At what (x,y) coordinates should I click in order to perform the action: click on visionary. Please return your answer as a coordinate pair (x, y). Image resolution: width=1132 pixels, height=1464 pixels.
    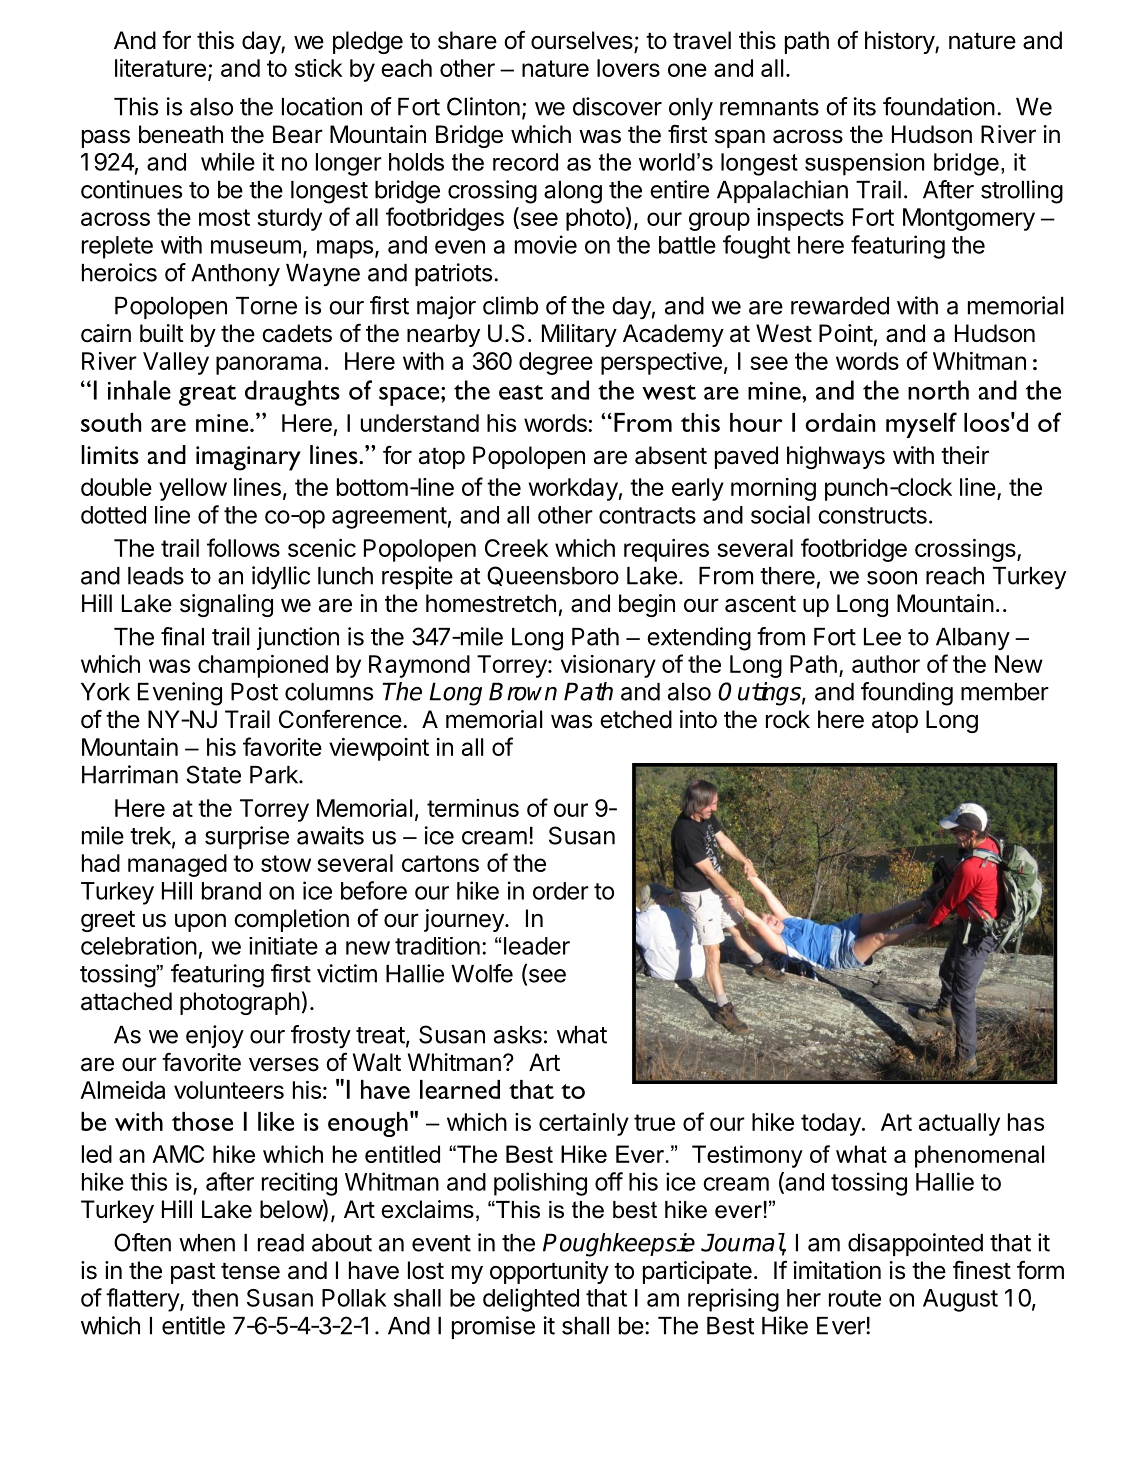
    Looking at the image, I should click on (608, 666).
